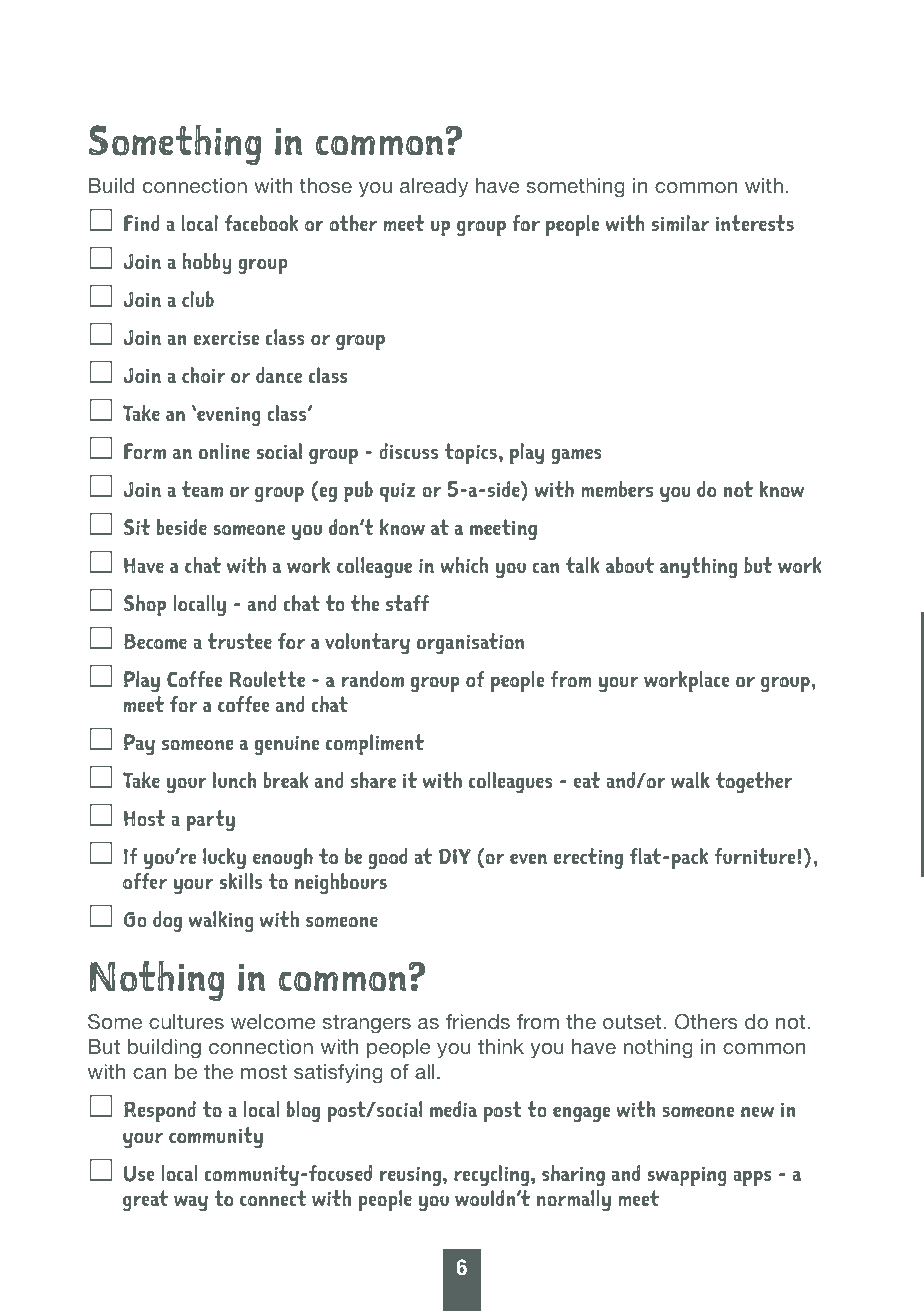 This image has height=1311, width=924. I want to click on swapping, so click(687, 1176).
